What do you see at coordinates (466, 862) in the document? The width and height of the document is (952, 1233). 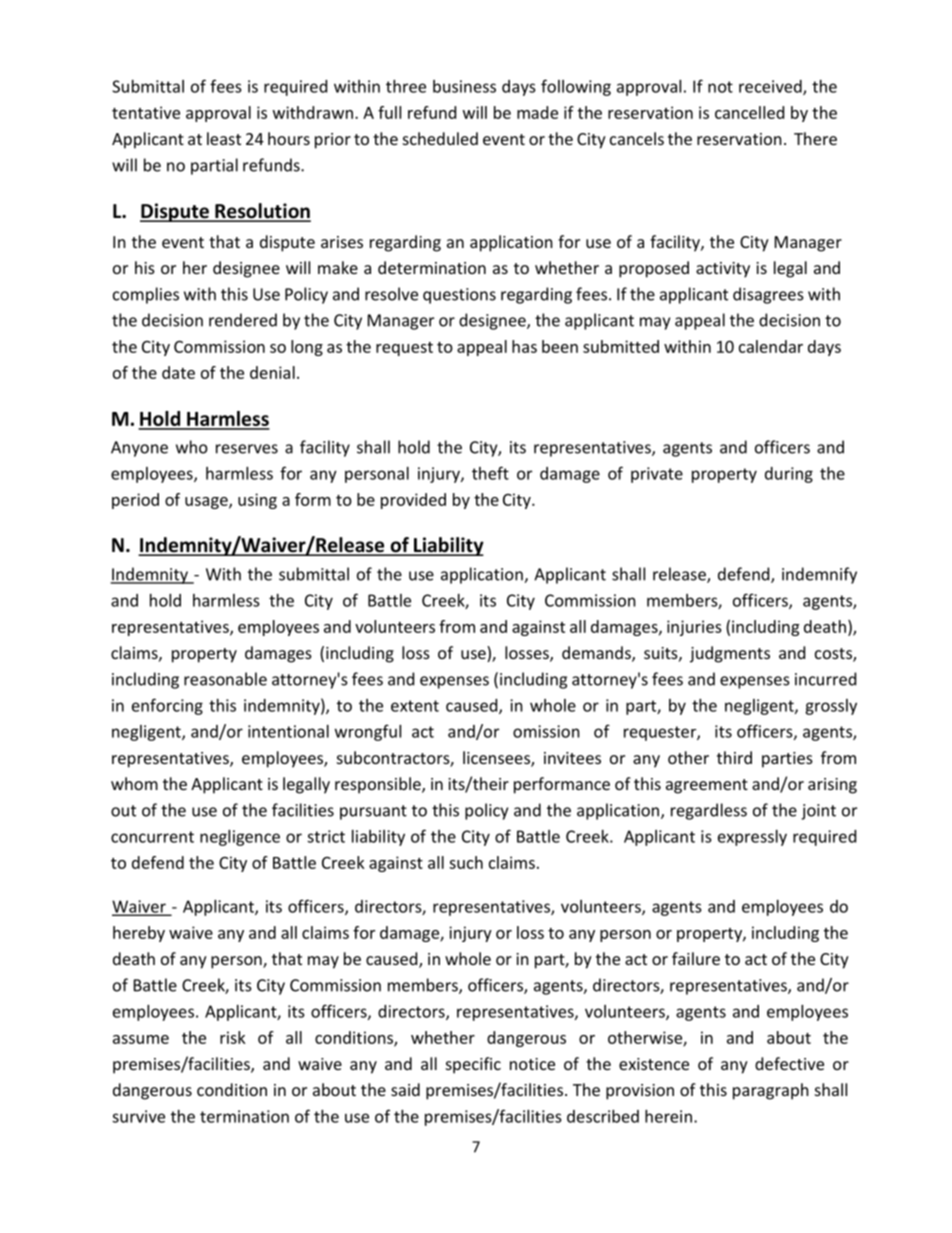 I see `such` at bounding box center [466, 862].
